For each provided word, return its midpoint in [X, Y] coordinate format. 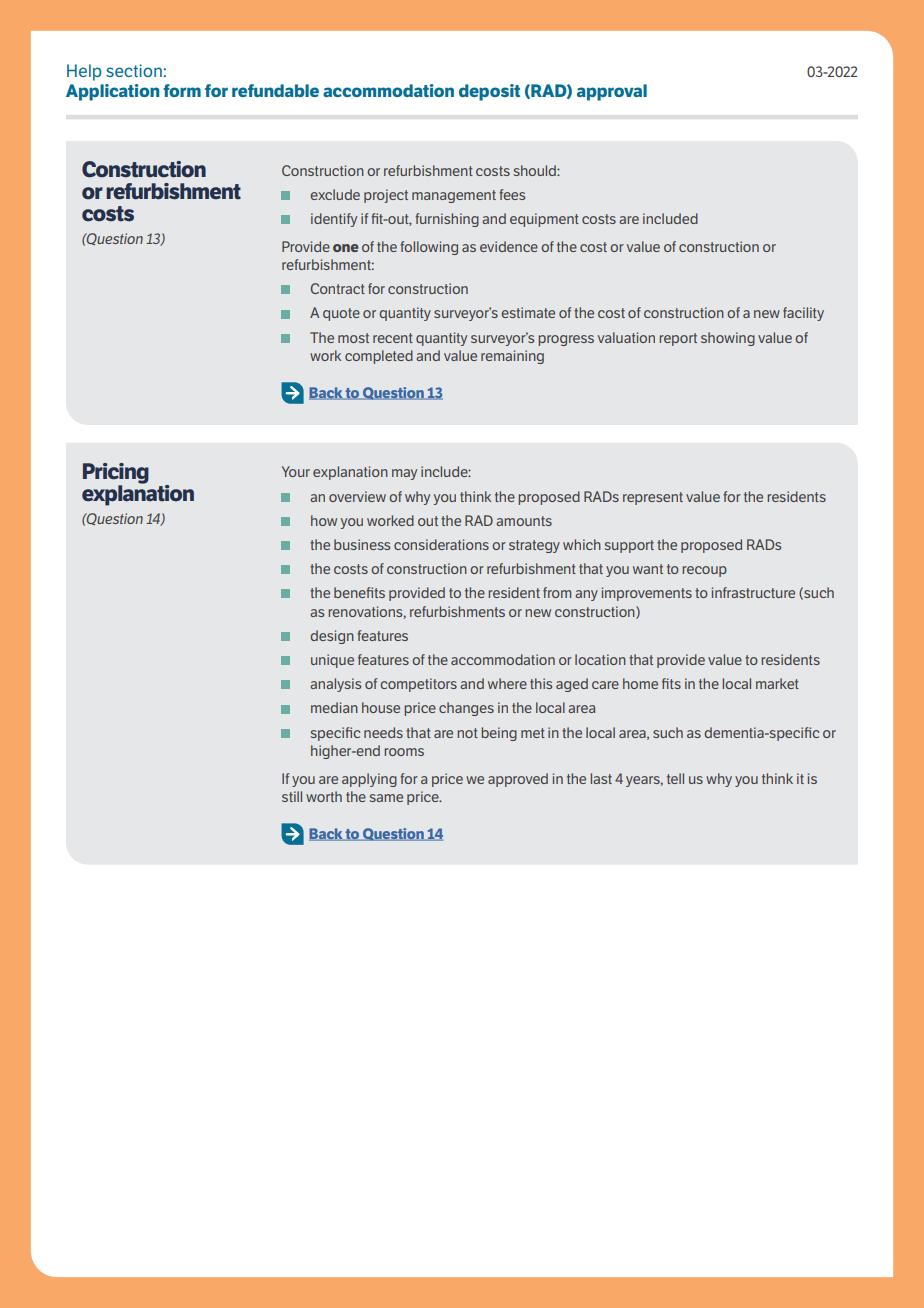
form [182, 90]
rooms [404, 752]
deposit [489, 92]
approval [612, 92]
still [292, 796]
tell [675, 778]
